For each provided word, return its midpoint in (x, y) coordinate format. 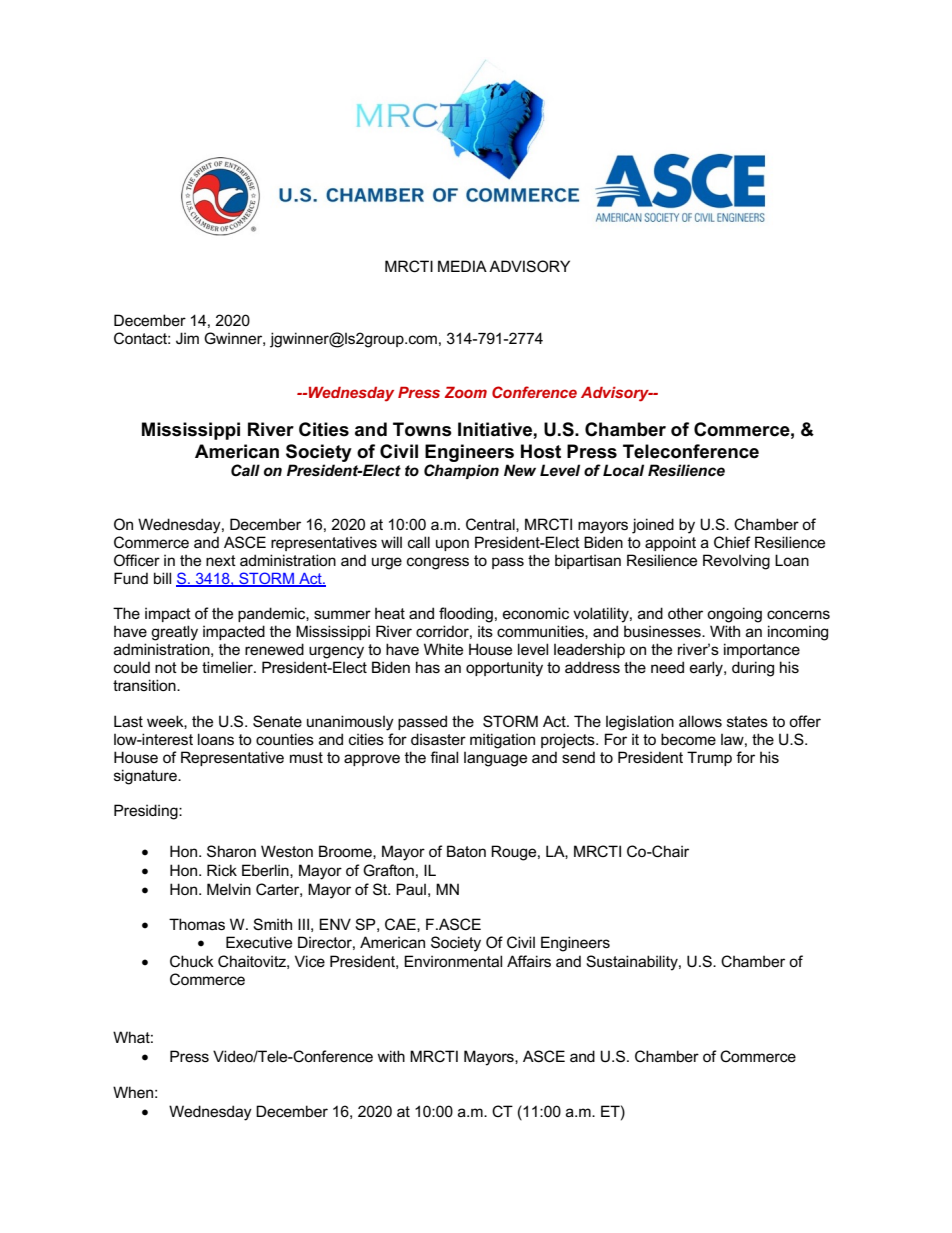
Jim (187, 338)
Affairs (529, 961)
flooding (466, 615)
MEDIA (462, 266)
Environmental (453, 961)
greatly (174, 633)
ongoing (734, 615)
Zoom (465, 392)
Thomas (197, 924)
